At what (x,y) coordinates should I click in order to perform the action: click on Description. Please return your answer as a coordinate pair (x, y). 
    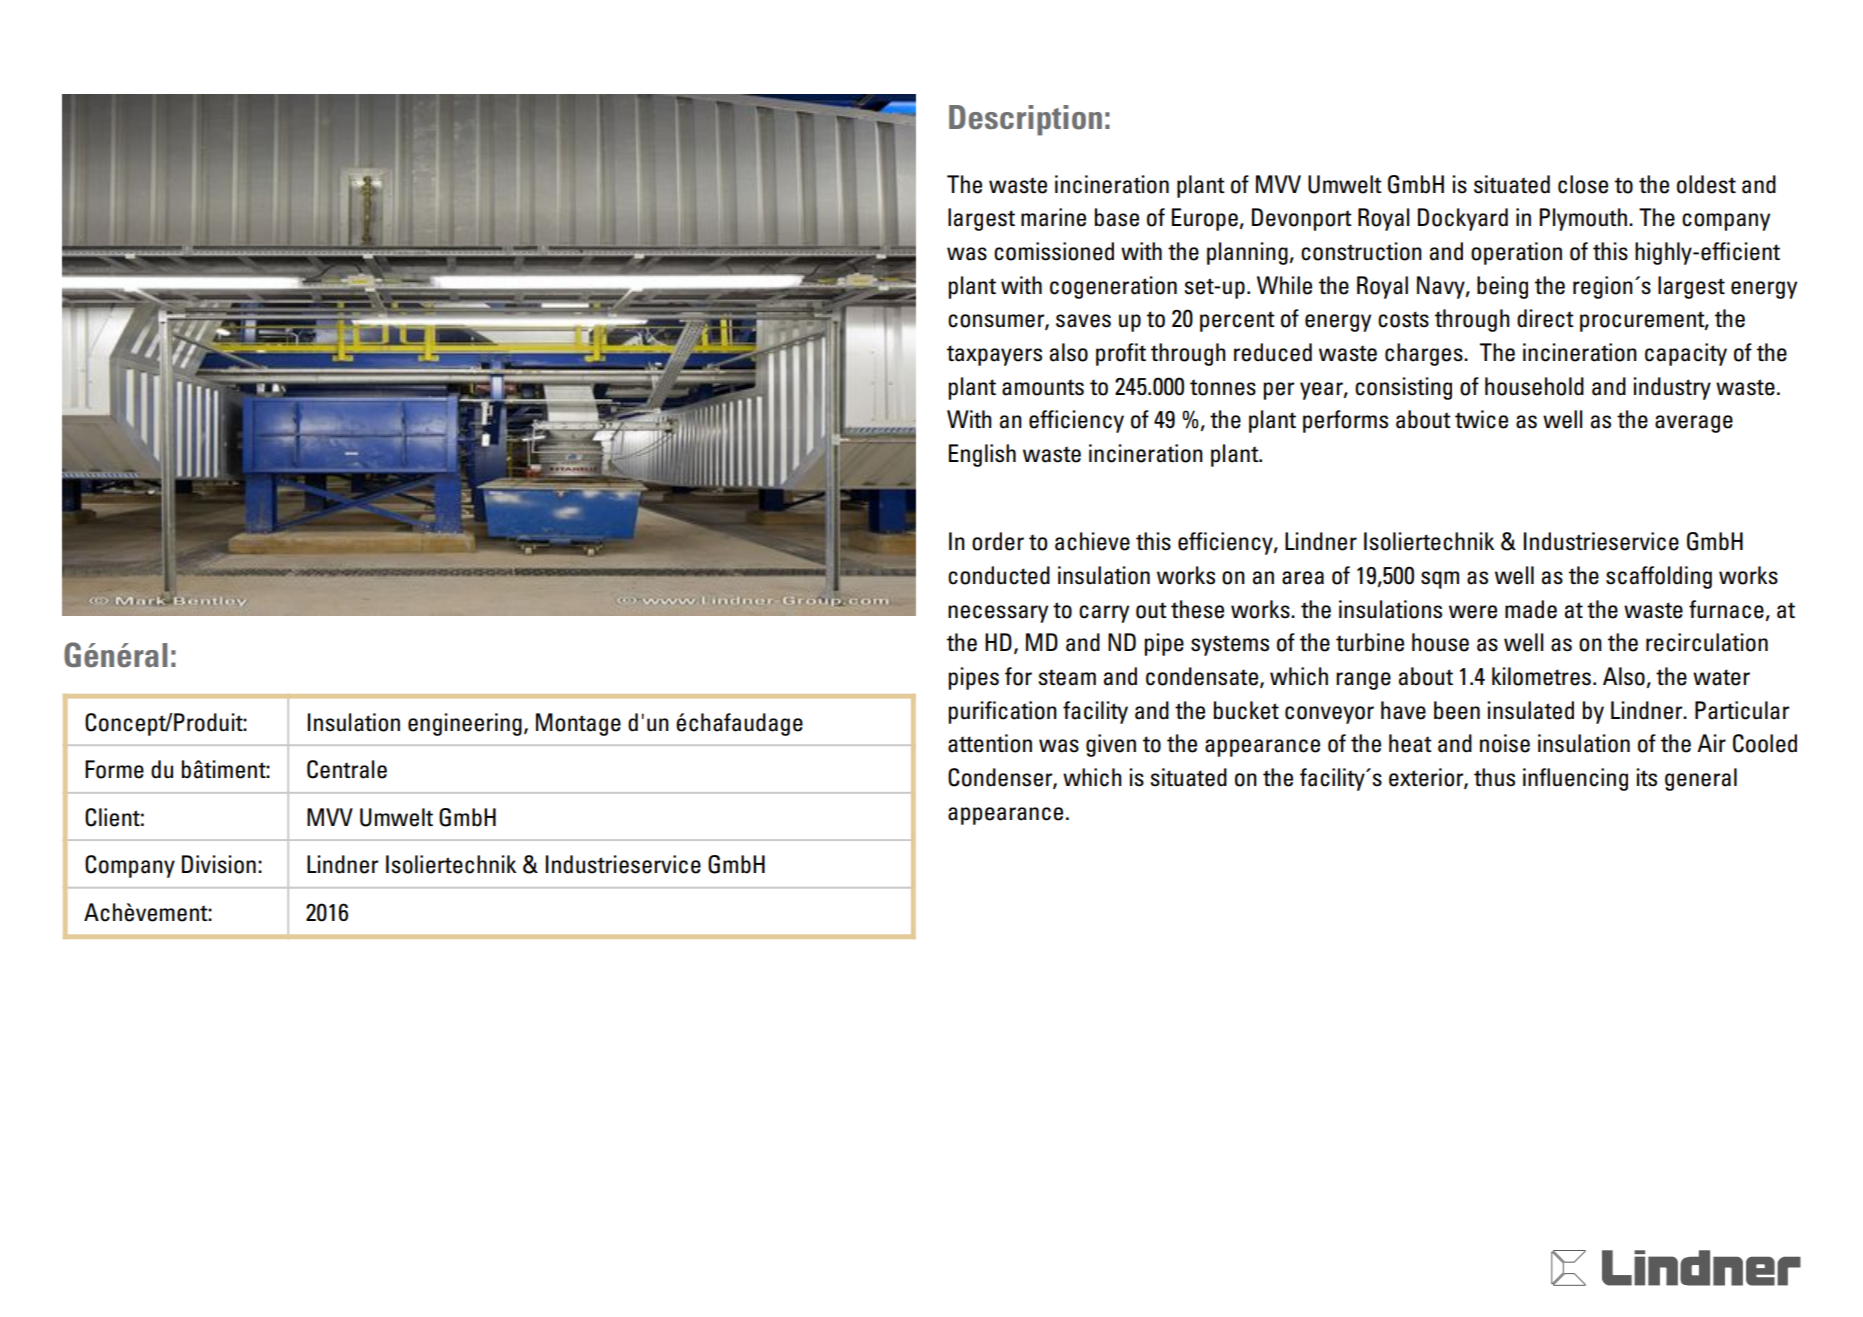
    Looking at the image, I should click on (1025, 120).
